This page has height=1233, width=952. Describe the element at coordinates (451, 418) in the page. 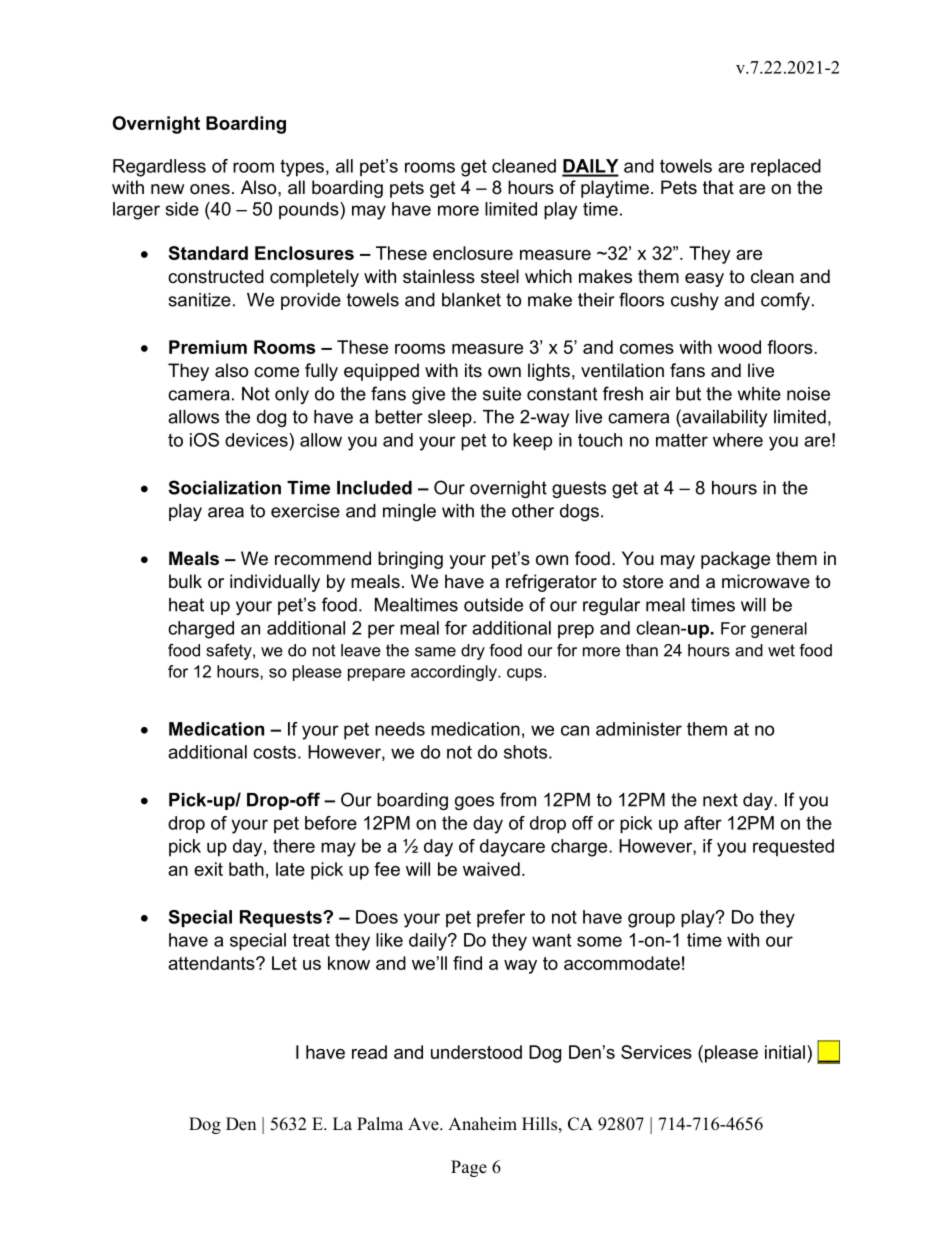

I see `sleep` at that location.
